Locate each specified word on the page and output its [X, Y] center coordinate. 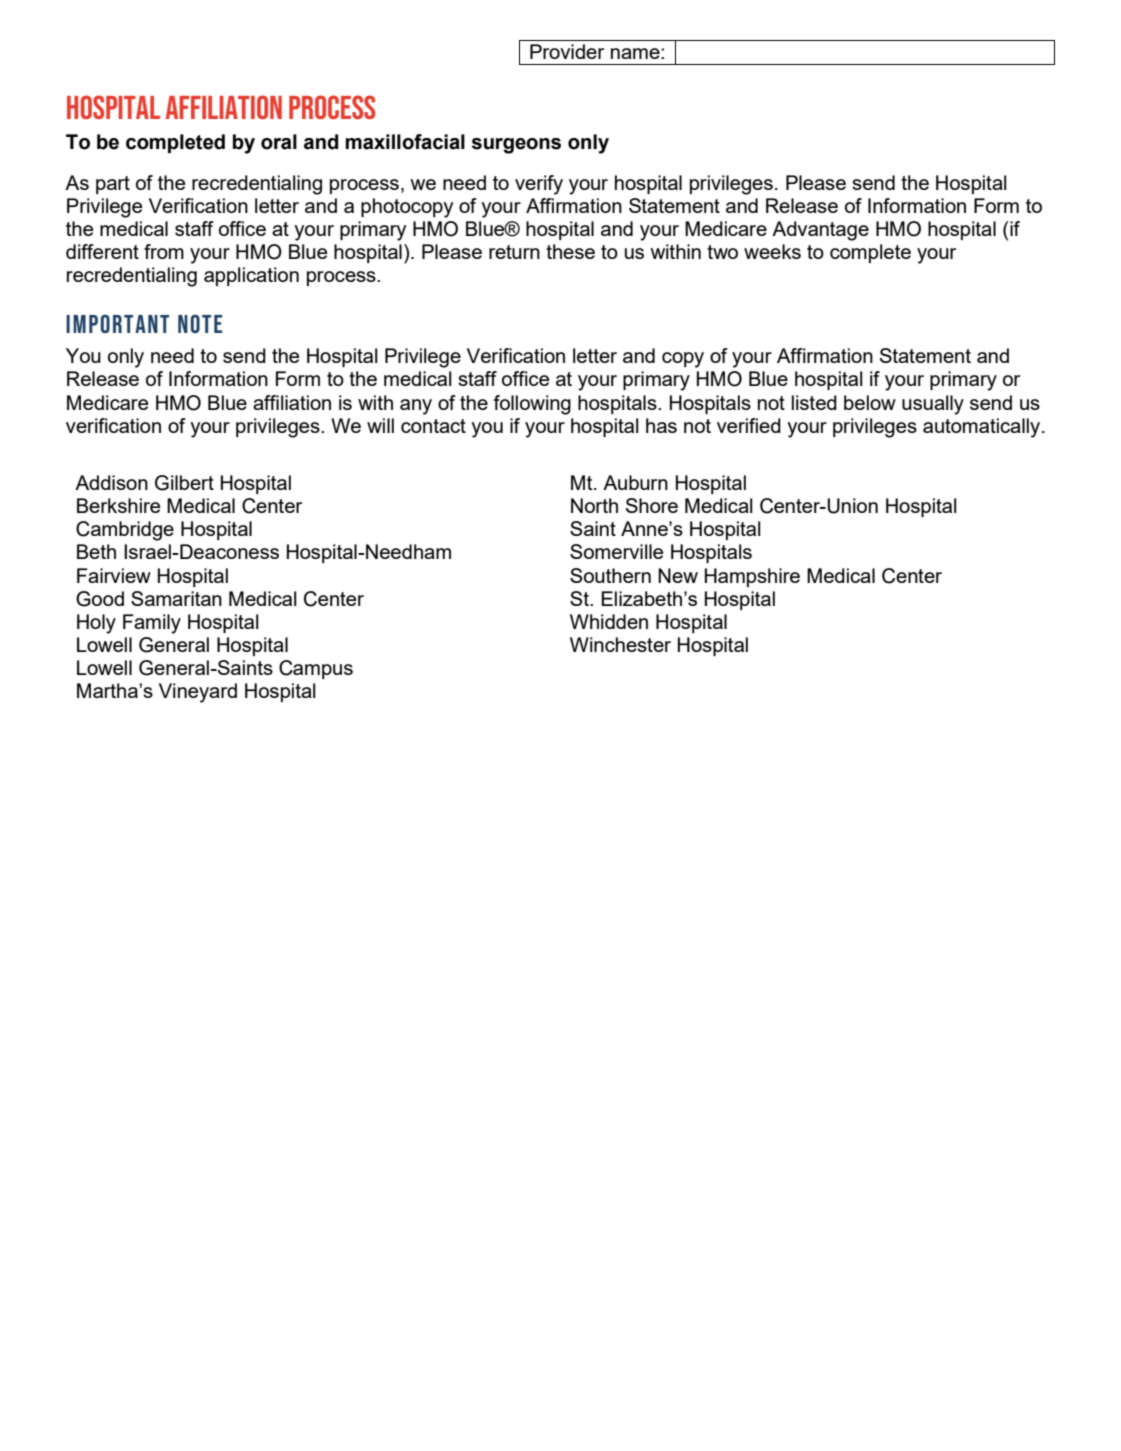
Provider [567, 51]
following [532, 405]
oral [279, 142]
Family [152, 624]
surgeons [516, 146]
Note [200, 323]
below [870, 402]
